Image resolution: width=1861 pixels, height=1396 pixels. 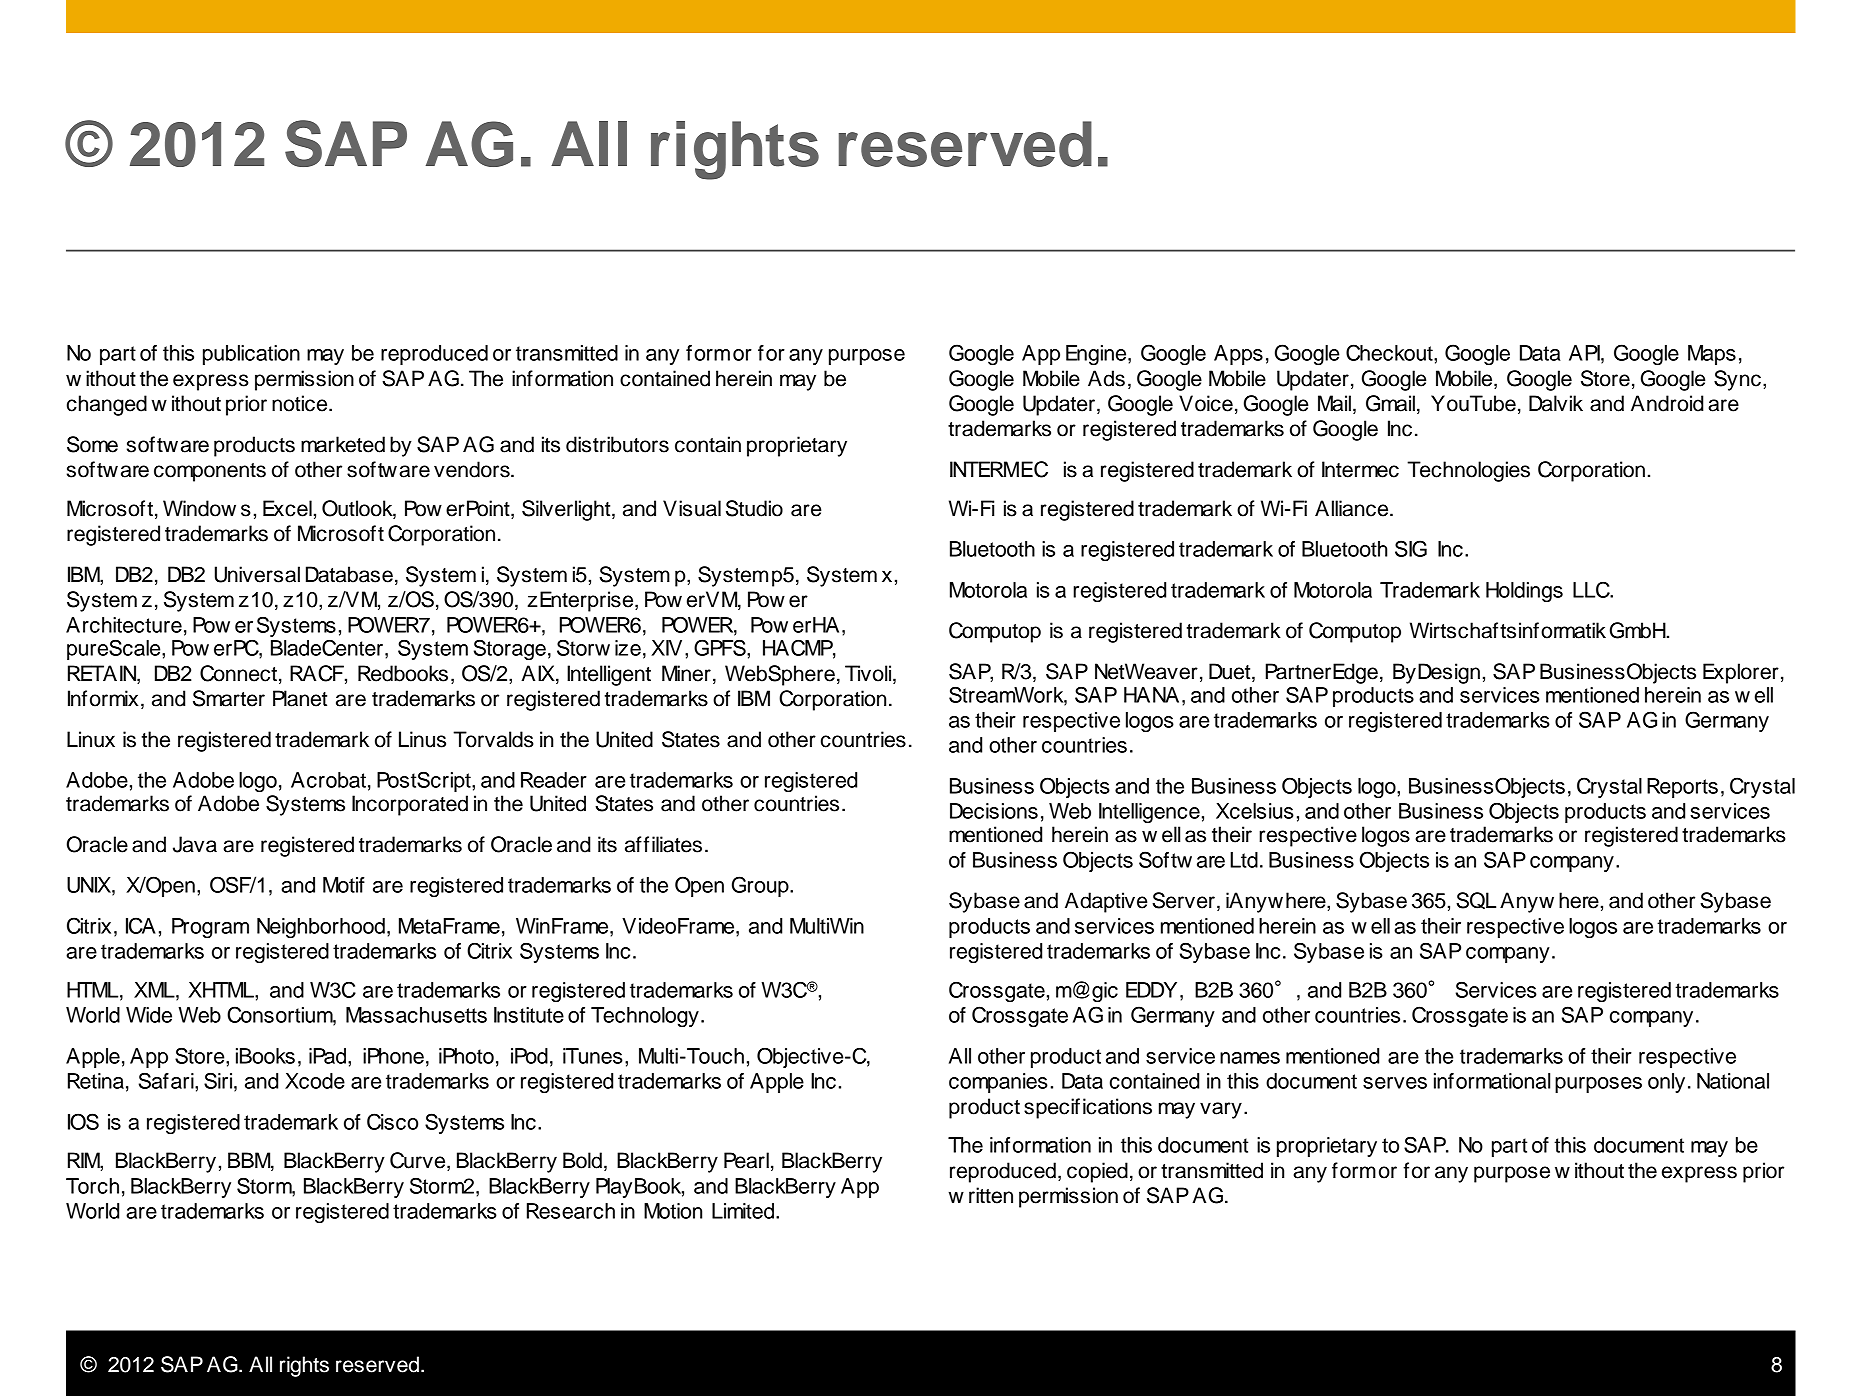 What do you see at coordinates (287, 508) in the screenshot?
I see `Excel` at bounding box center [287, 508].
